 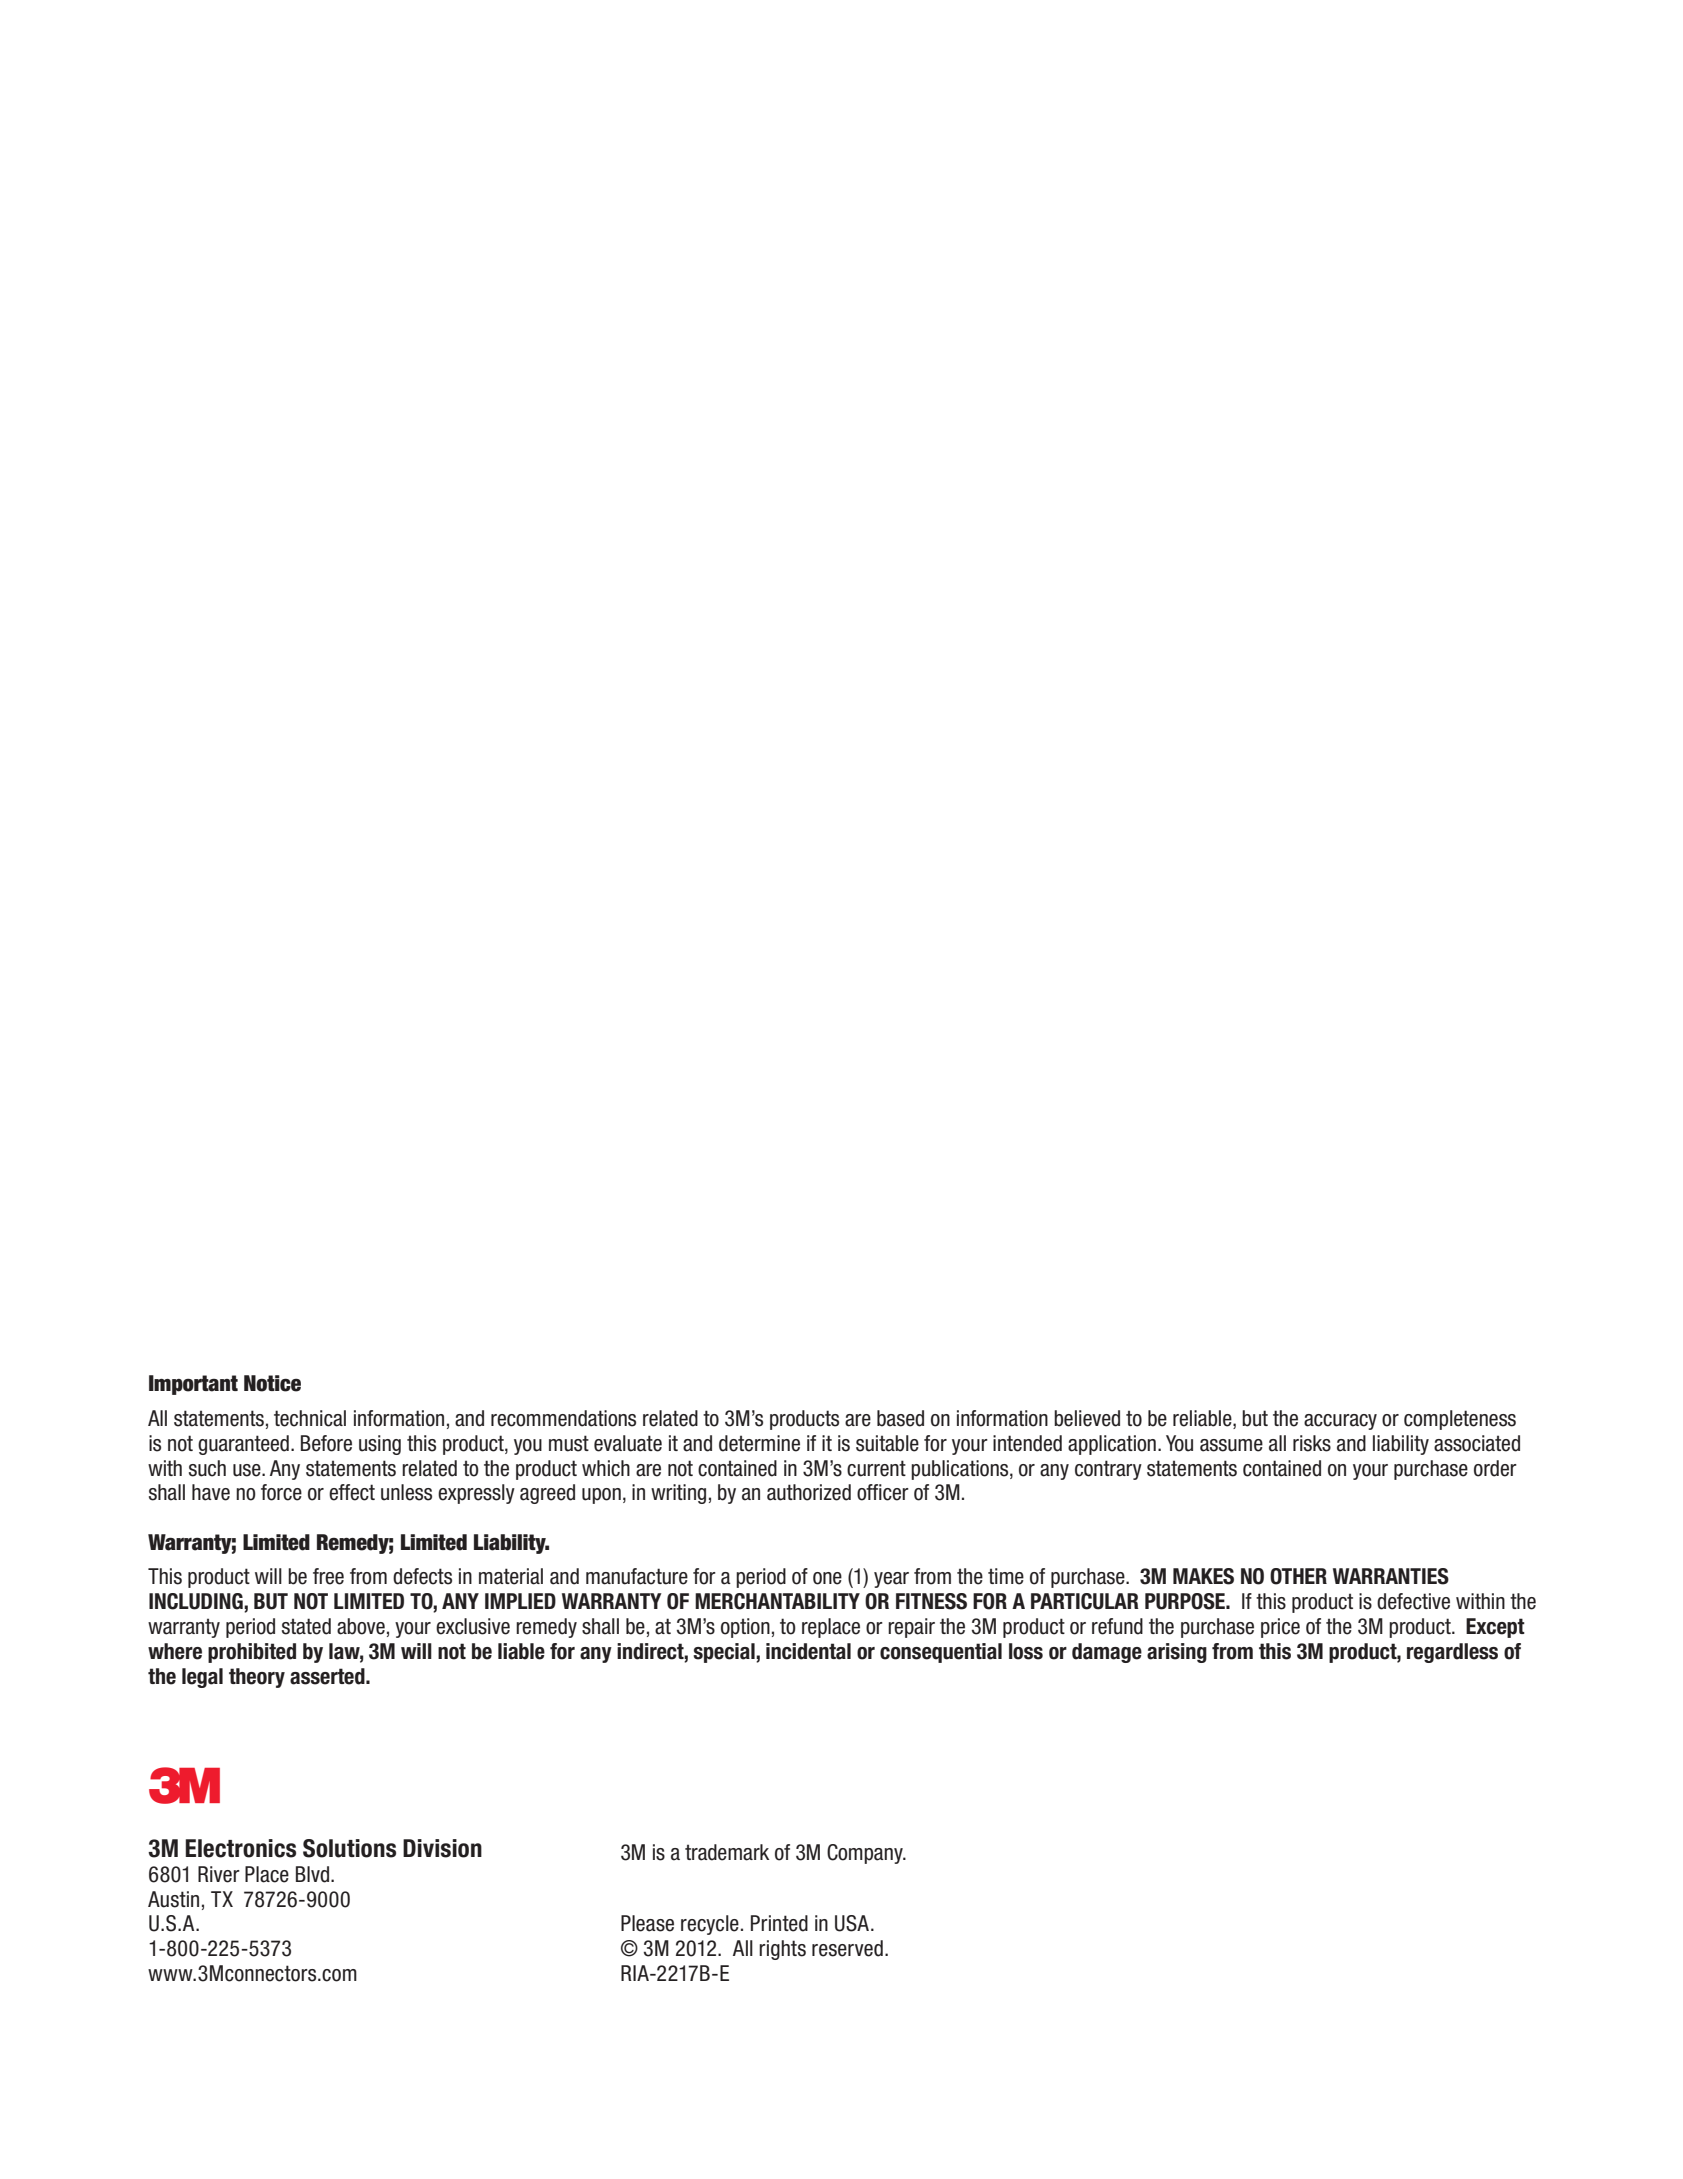 I want to click on USA, so click(x=852, y=1923).
